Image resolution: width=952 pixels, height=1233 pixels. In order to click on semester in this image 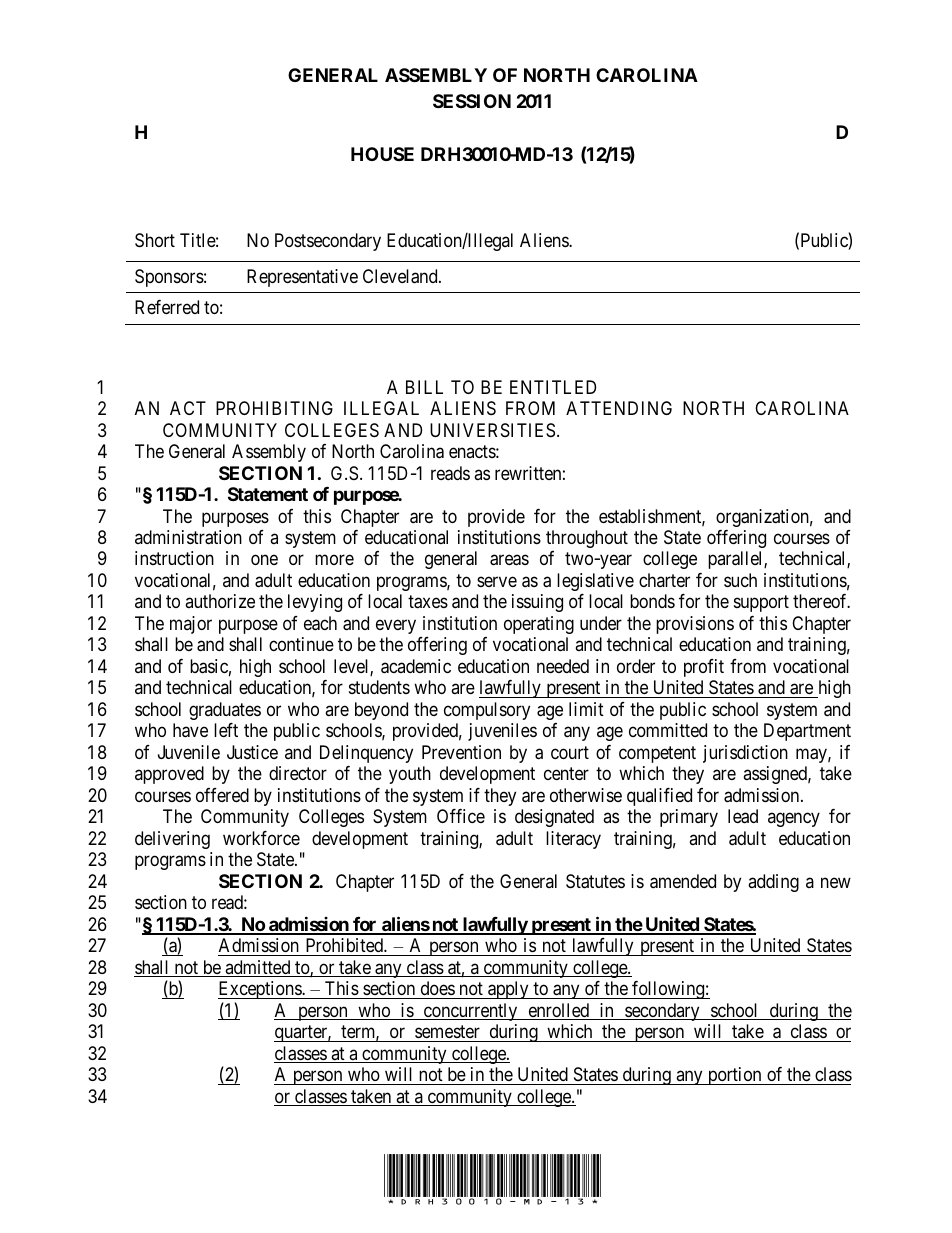, I will do `click(447, 1031)`.
